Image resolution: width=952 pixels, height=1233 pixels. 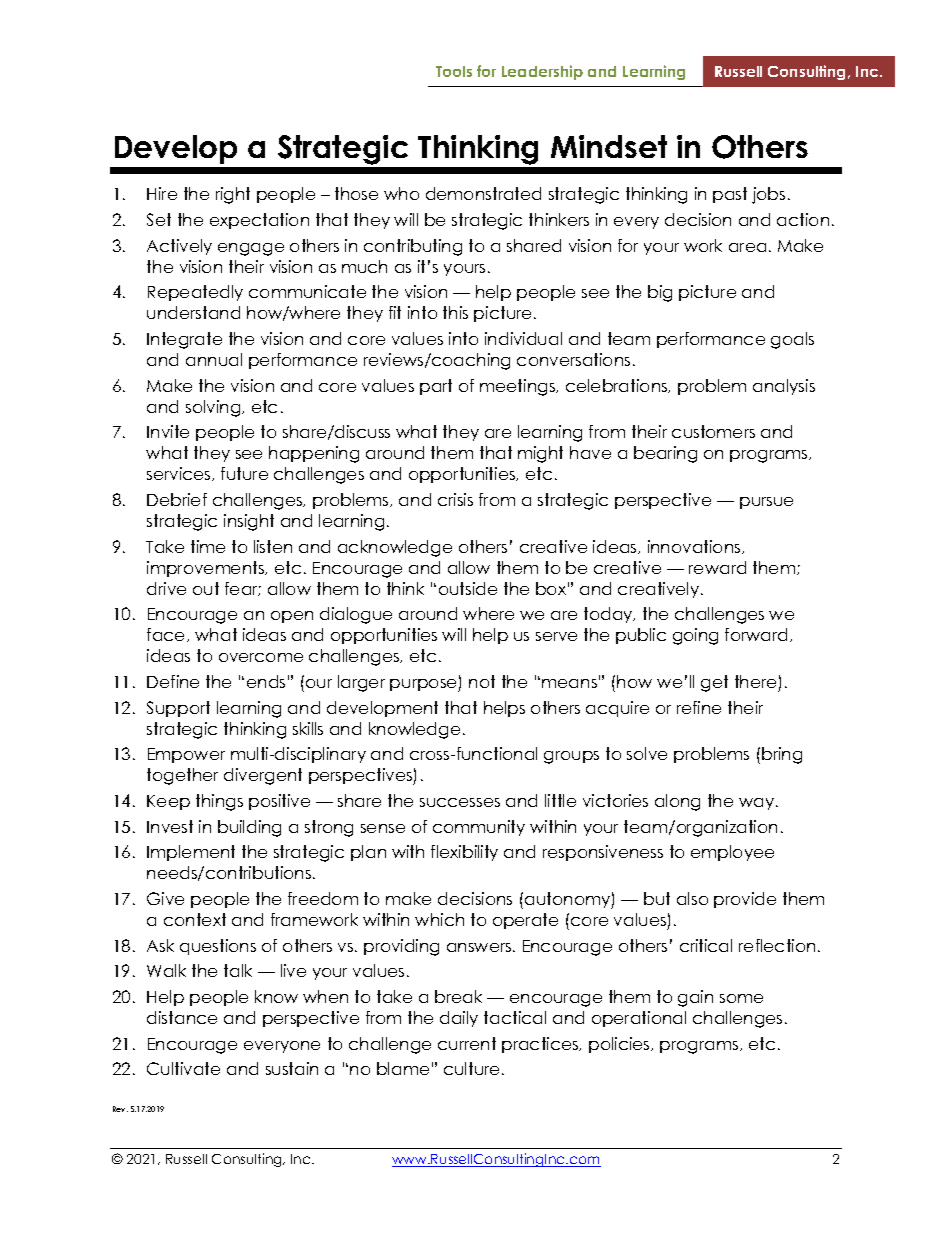 What do you see at coordinates (730, 195) in the image?
I see `past` at bounding box center [730, 195].
